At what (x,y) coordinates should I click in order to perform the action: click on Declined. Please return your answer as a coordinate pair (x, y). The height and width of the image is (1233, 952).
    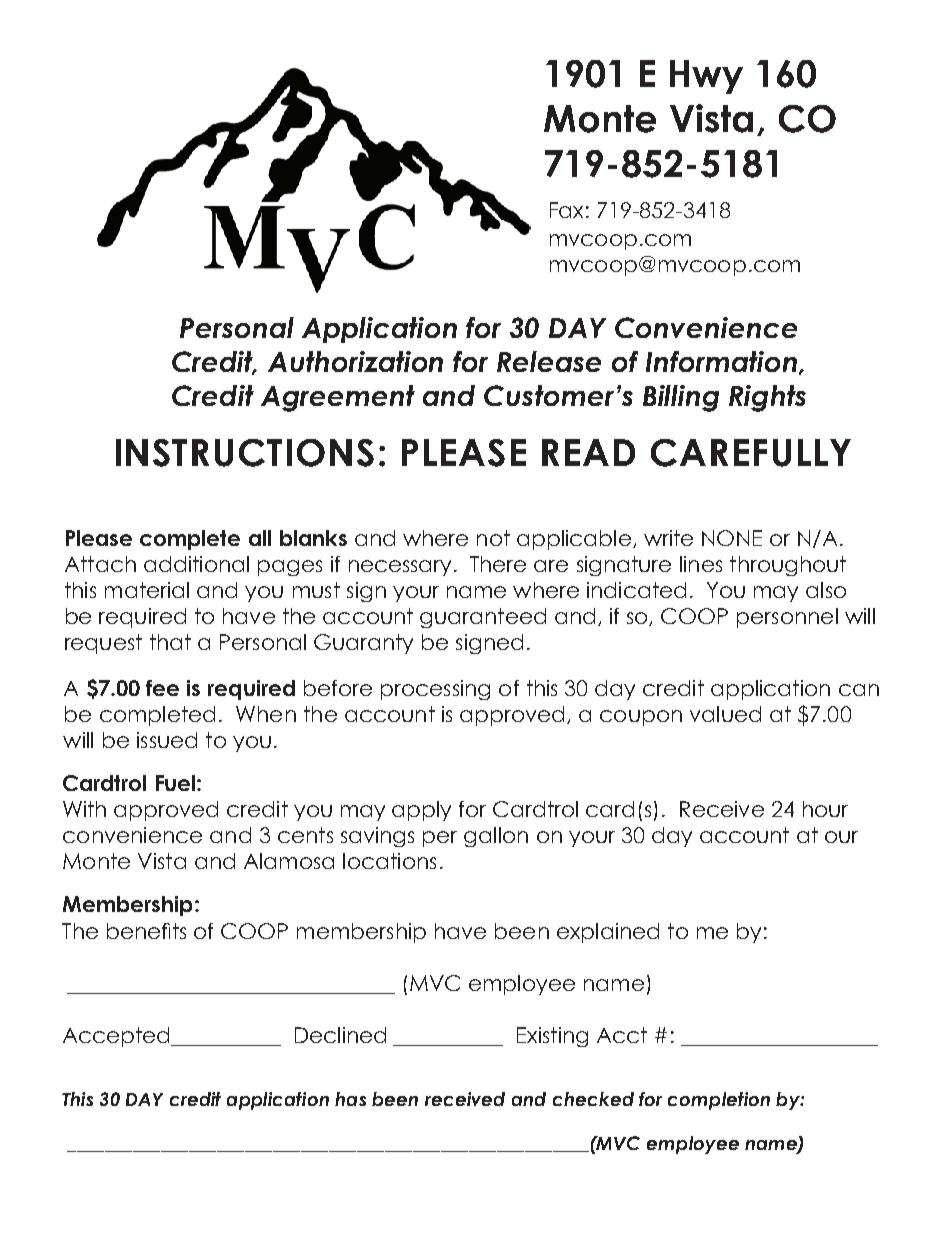
    Looking at the image, I should click on (340, 1035).
